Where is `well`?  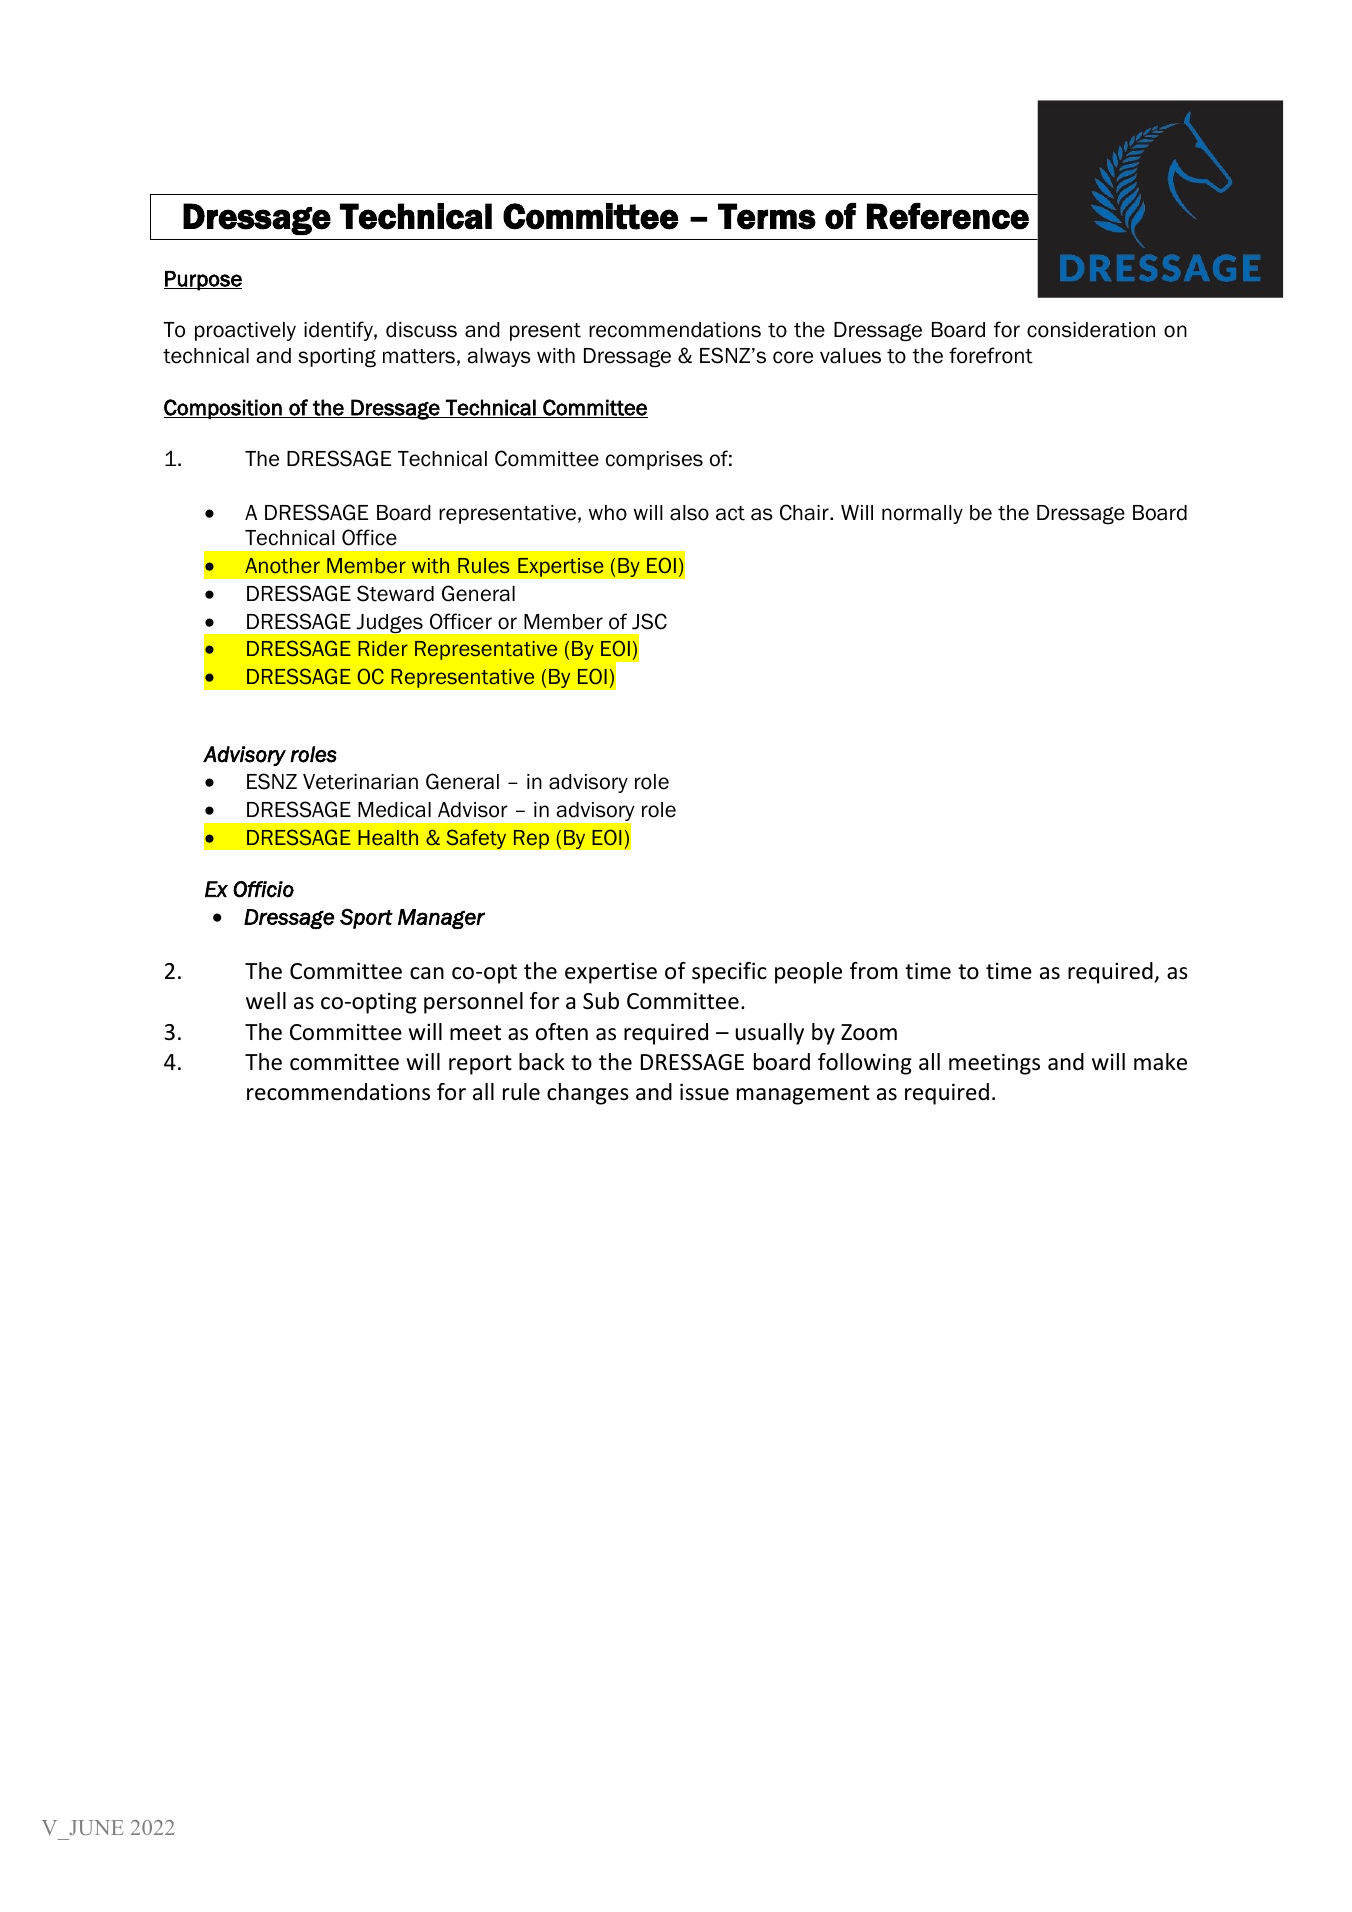
well is located at coordinates (266, 1001).
